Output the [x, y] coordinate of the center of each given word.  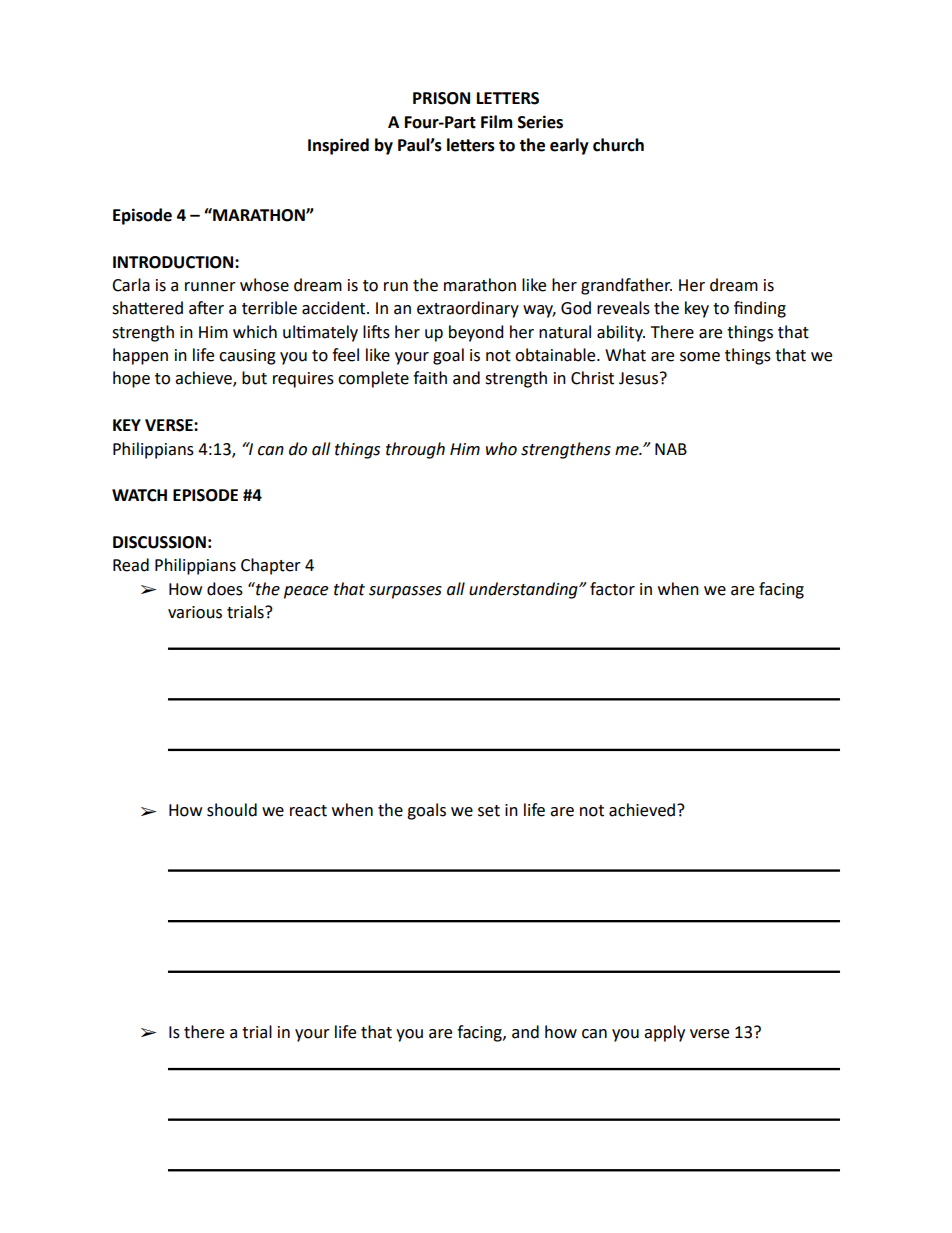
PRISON [441, 98]
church [618, 145]
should [232, 810]
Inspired [338, 146]
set [489, 811]
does [225, 589]
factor [612, 589]
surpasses [405, 592]
